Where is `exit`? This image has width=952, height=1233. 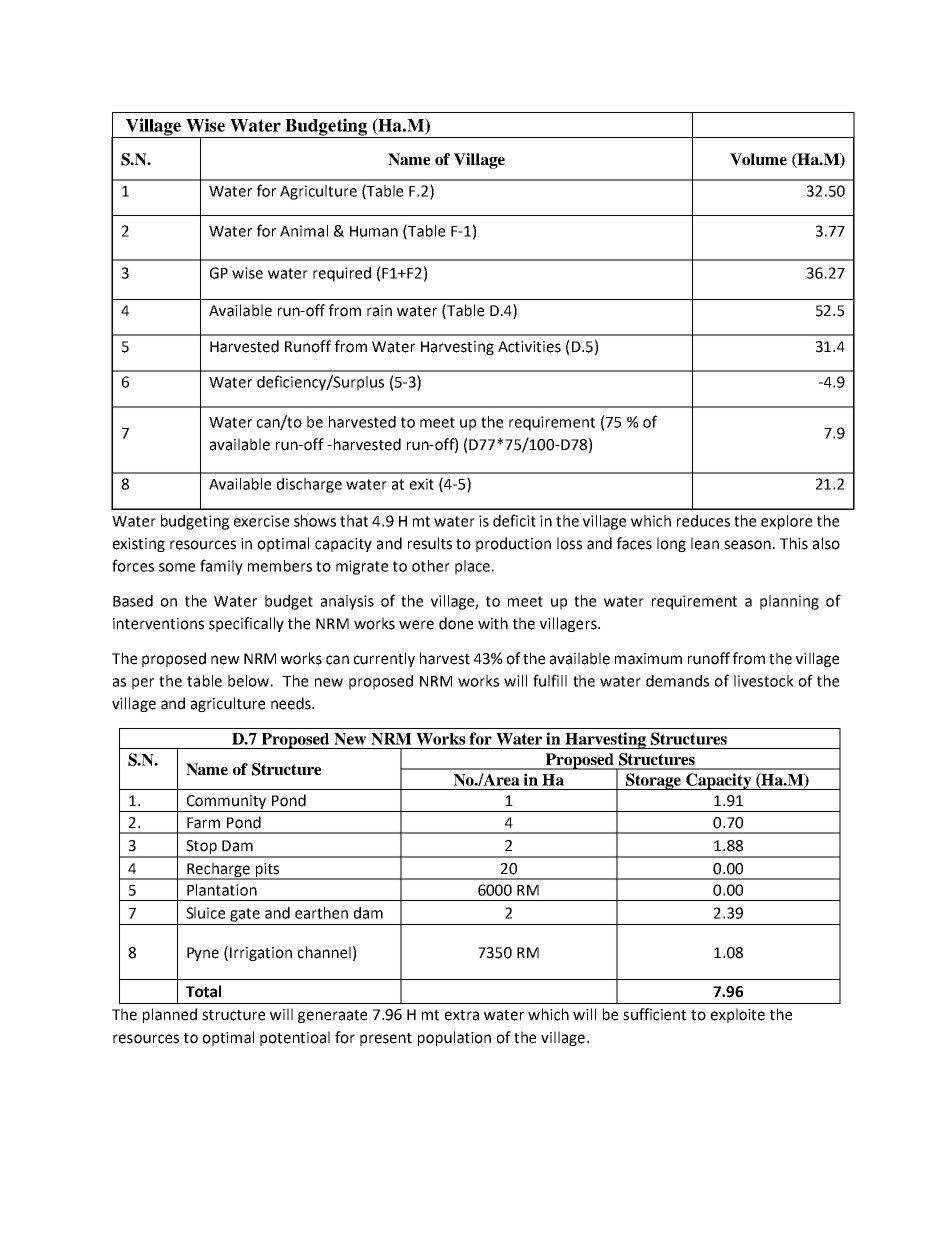
exit is located at coordinates (422, 484).
